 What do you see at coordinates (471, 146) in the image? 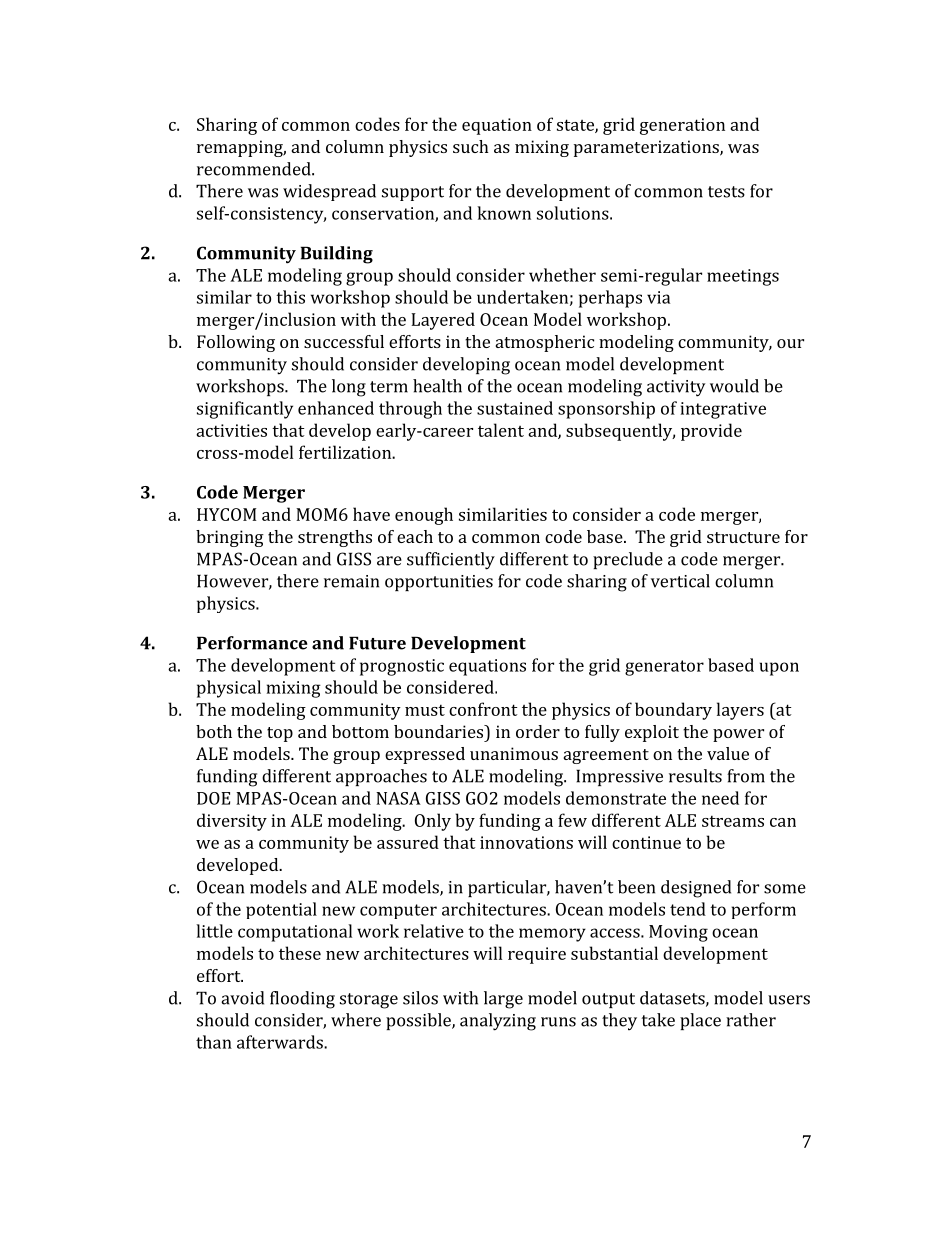
I see `such` at bounding box center [471, 146].
